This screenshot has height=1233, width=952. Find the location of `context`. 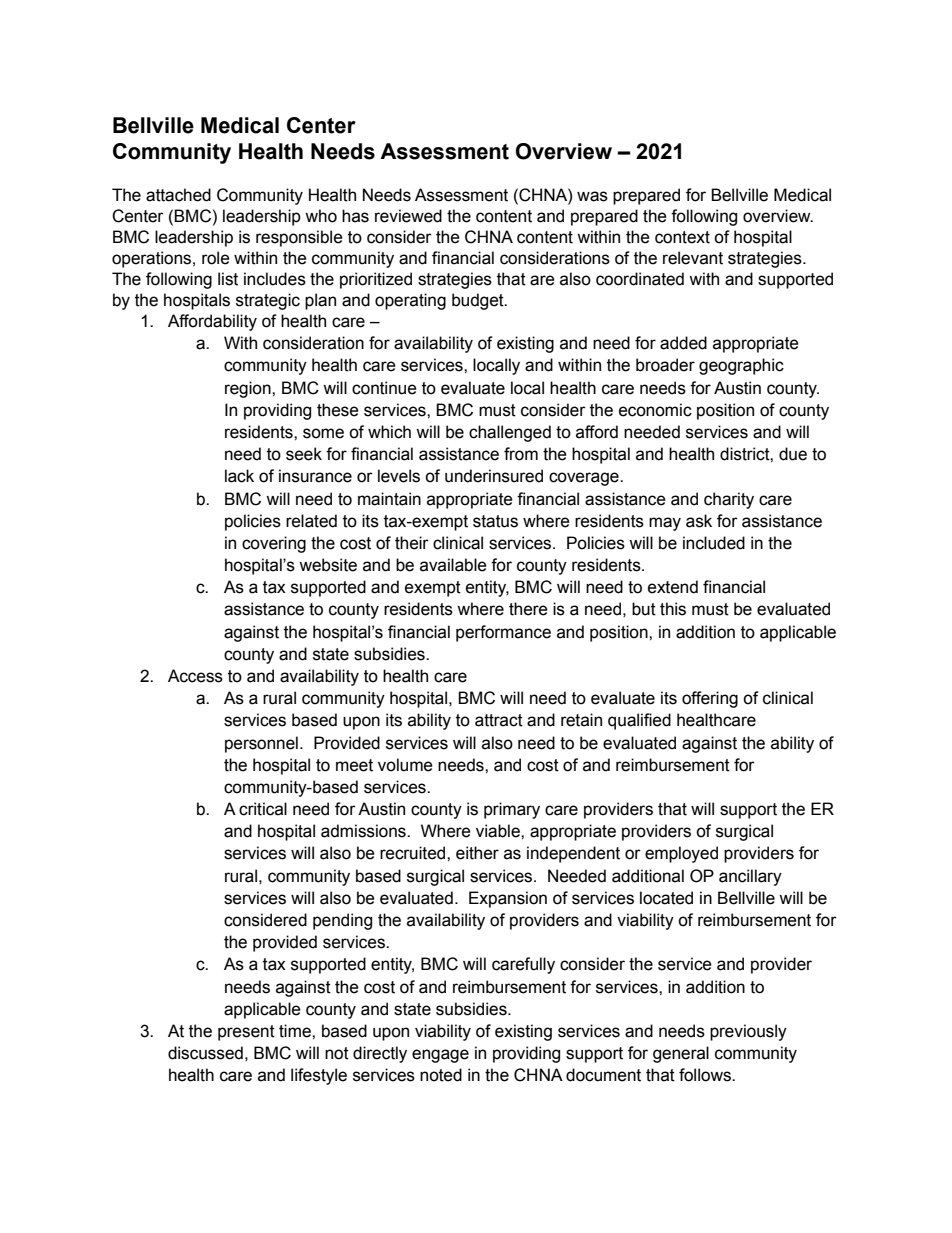

context is located at coordinates (682, 237).
